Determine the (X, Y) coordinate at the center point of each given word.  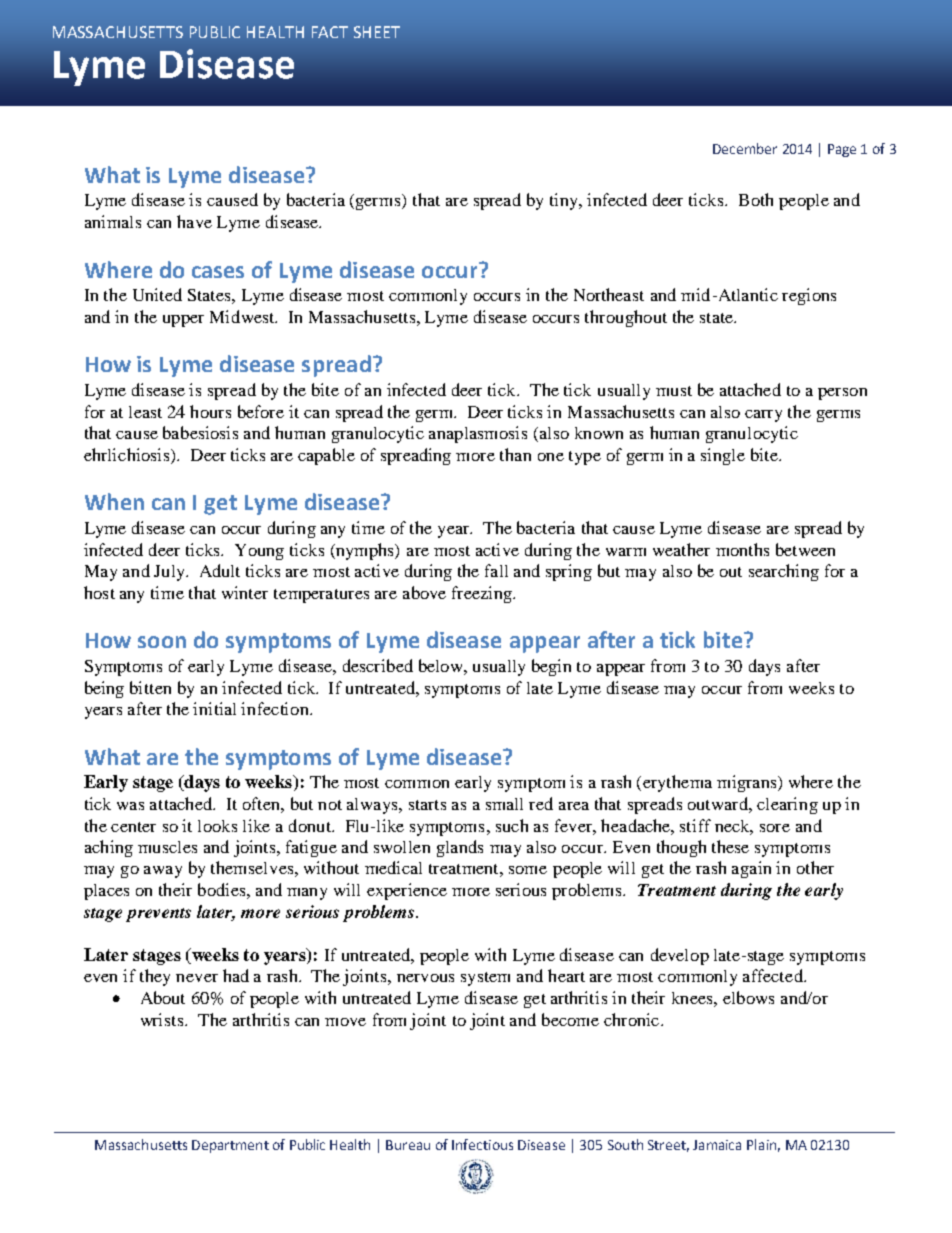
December (745, 148)
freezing (483, 594)
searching (784, 572)
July (170, 573)
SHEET (377, 32)
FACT (330, 32)
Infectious (482, 1144)
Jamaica (717, 1145)
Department (230, 1146)
